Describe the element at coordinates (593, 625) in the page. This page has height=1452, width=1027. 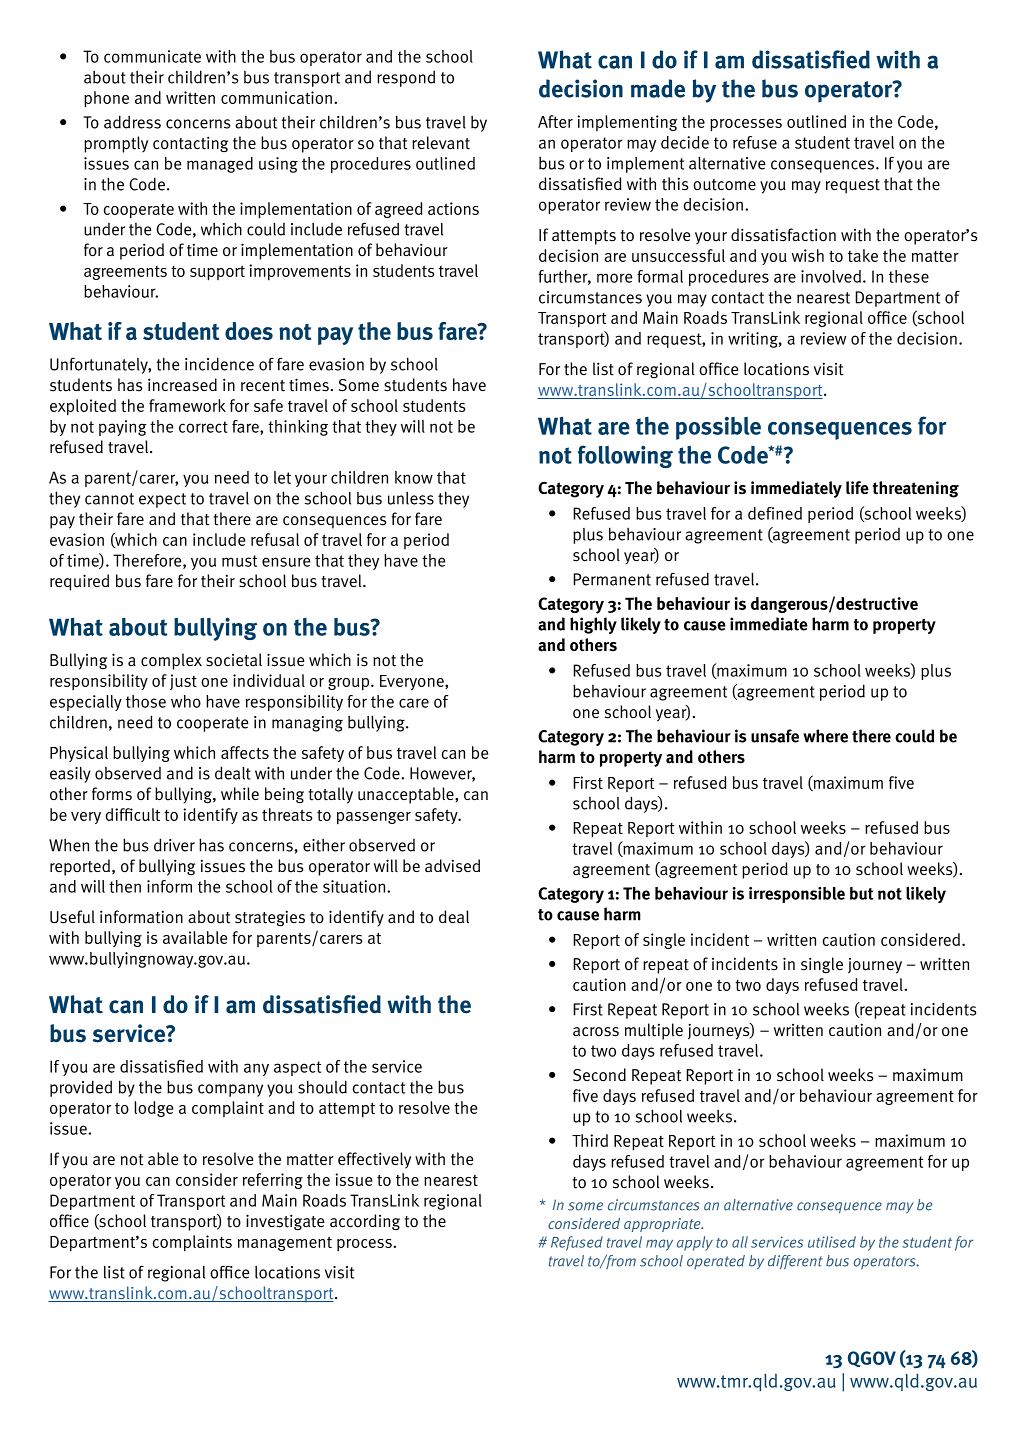
I see `highly` at that location.
